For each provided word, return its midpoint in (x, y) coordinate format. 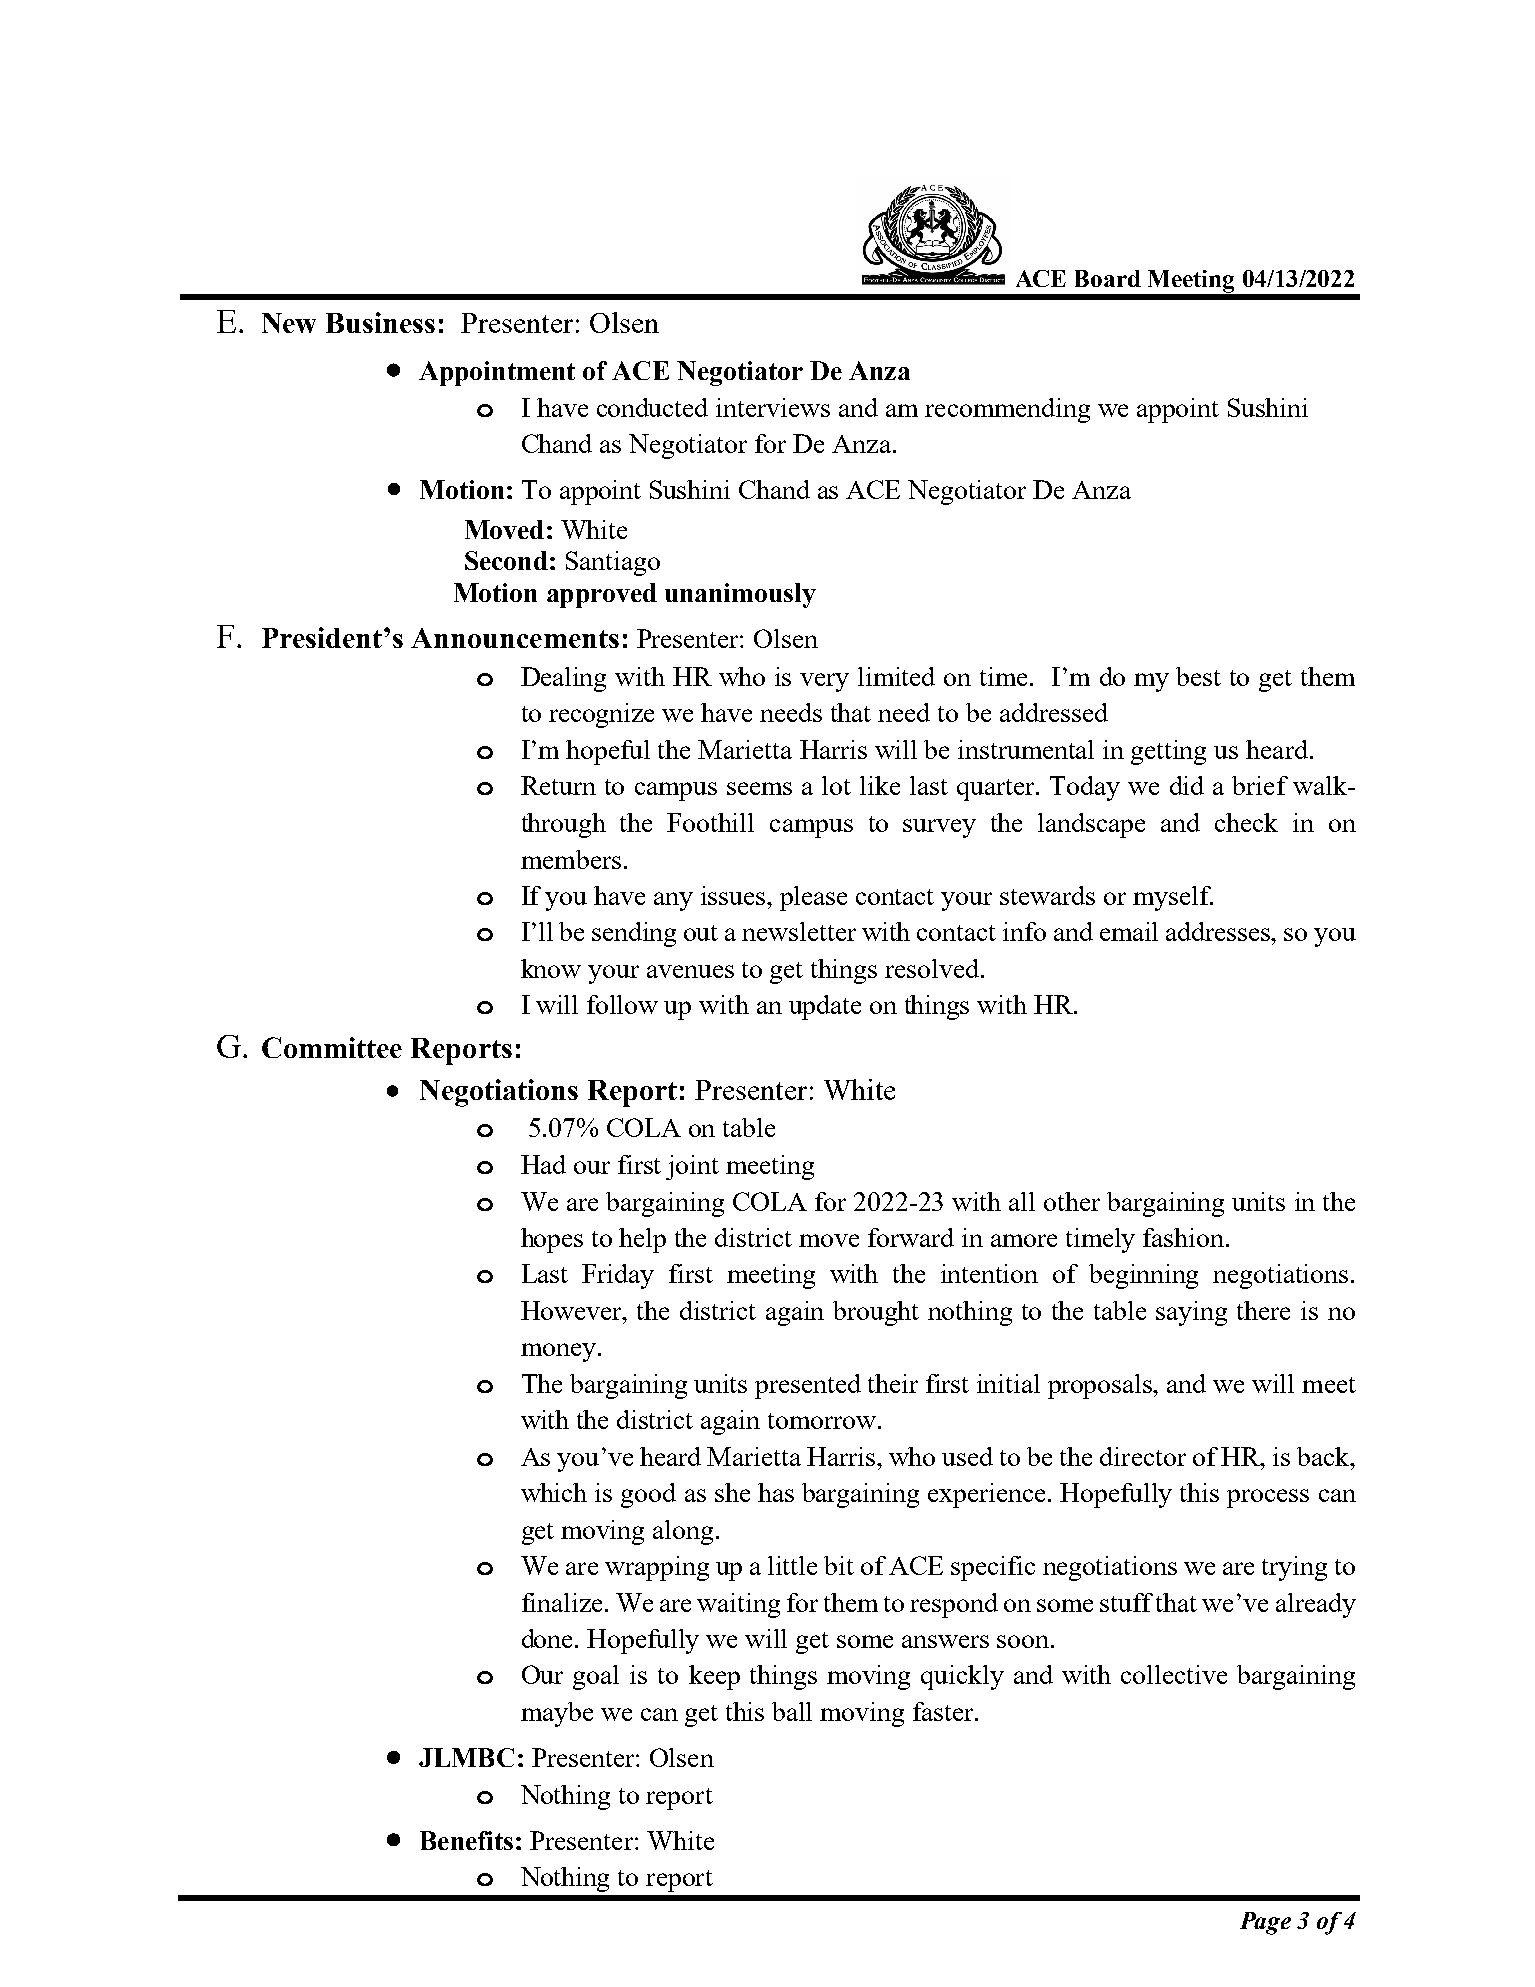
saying (1191, 1313)
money (558, 1352)
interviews (773, 407)
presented (808, 1386)
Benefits (466, 1840)
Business (380, 322)
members (571, 859)
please (813, 898)
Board (1108, 278)
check (1246, 822)
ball (792, 1711)
